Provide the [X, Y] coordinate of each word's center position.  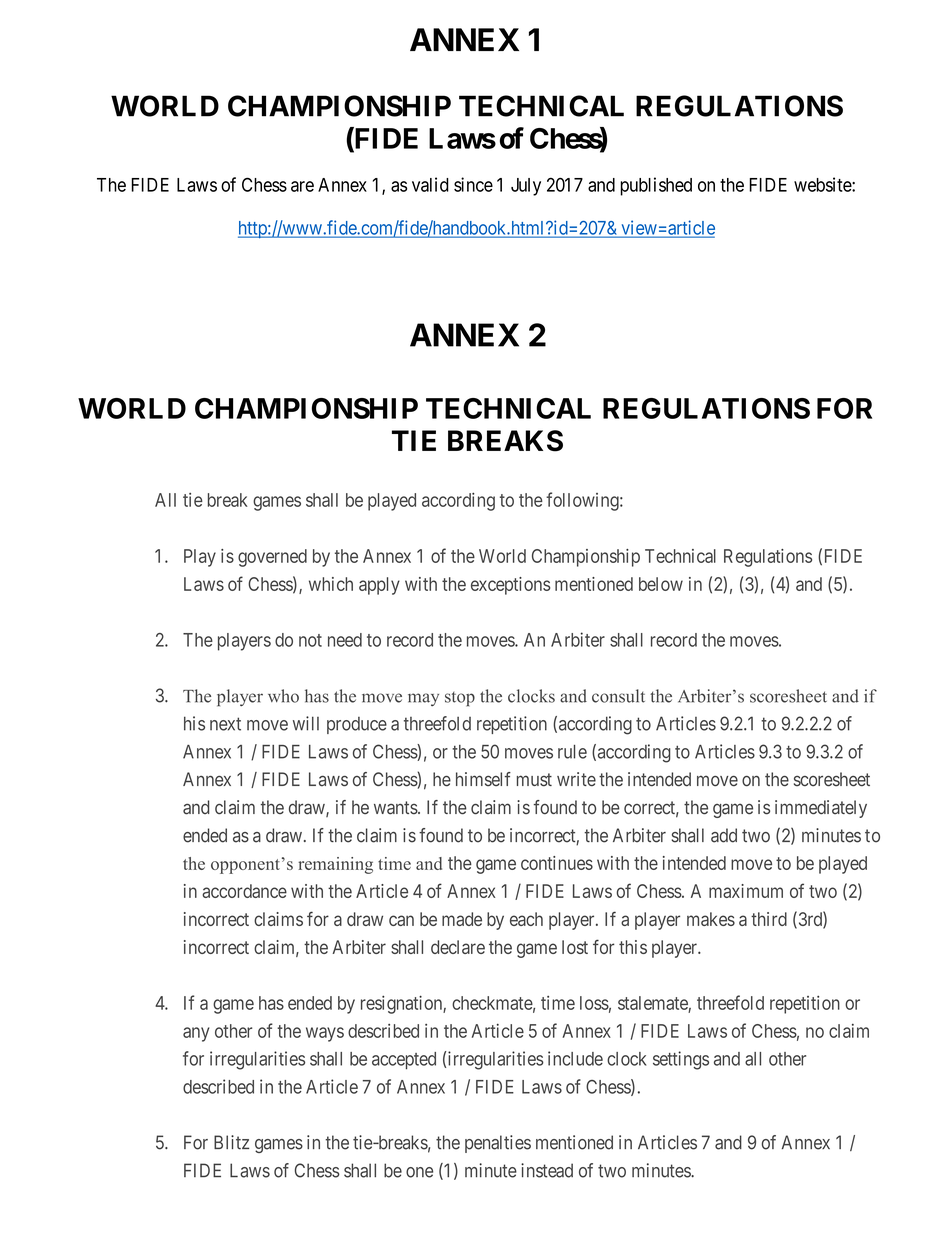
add [724, 835]
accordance [244, 891]
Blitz [231, 1142]
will [306, 723]
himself [483, 779]
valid [430, 184]
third [769, 919]
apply [379, 586]
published [656, 186]
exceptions [510, 586]
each [526, 919]
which [331, 584]
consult [618, 696]
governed [272, 558]
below [661, 584]
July [526, 187]
